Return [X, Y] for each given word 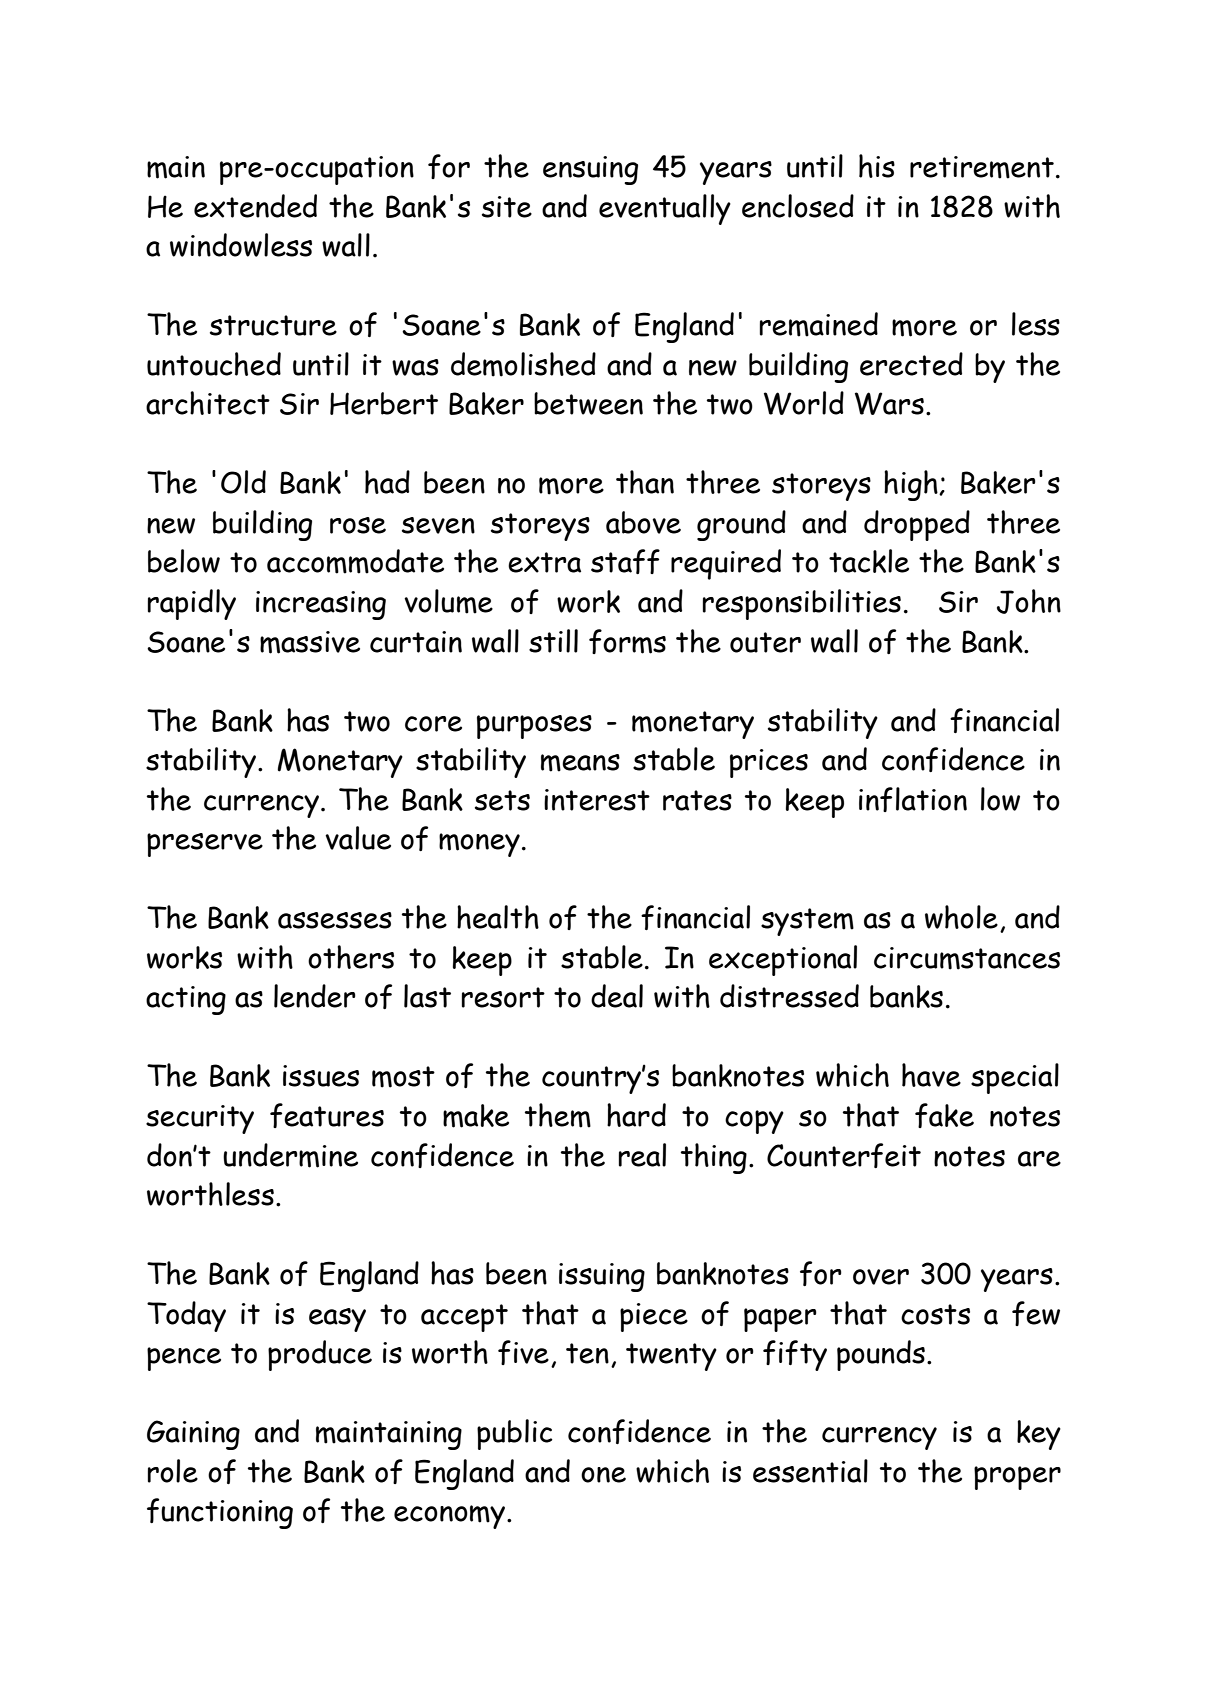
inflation [913, 799]
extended [255, 206]
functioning [220, 1513]
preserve [205, 845]
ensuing [590, 170]
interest [597, 800]
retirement [982, 167]
